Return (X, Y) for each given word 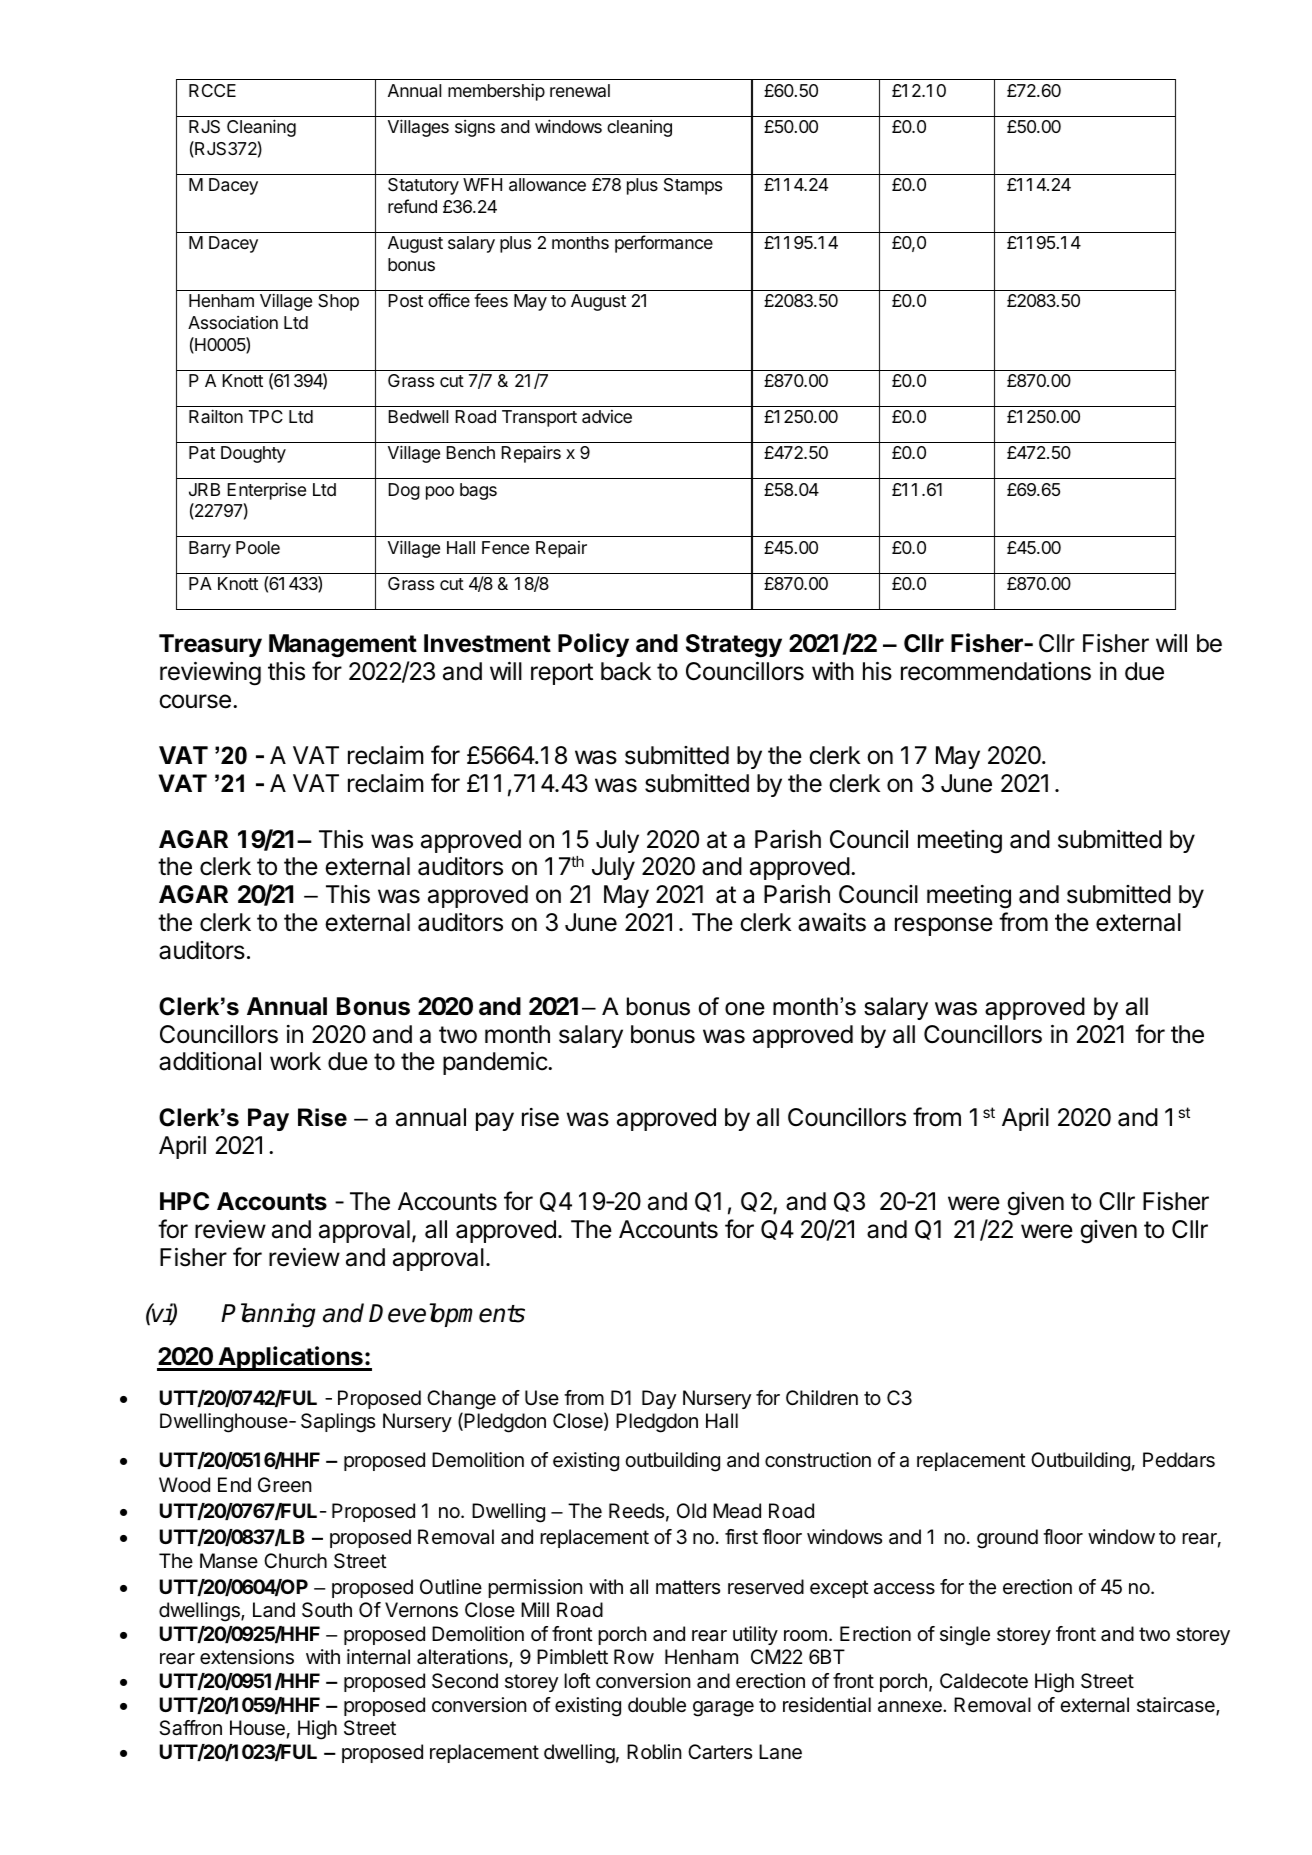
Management (343, 646)
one (745, 1009)
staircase (1177, 1706)
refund (412, 206)
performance (664, 244)
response (944, 926)
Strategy (734, 646)
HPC (184, 1201)
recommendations (996, 671)
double (657, 1705)
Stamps (693, 186)
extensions (247, 1657)
